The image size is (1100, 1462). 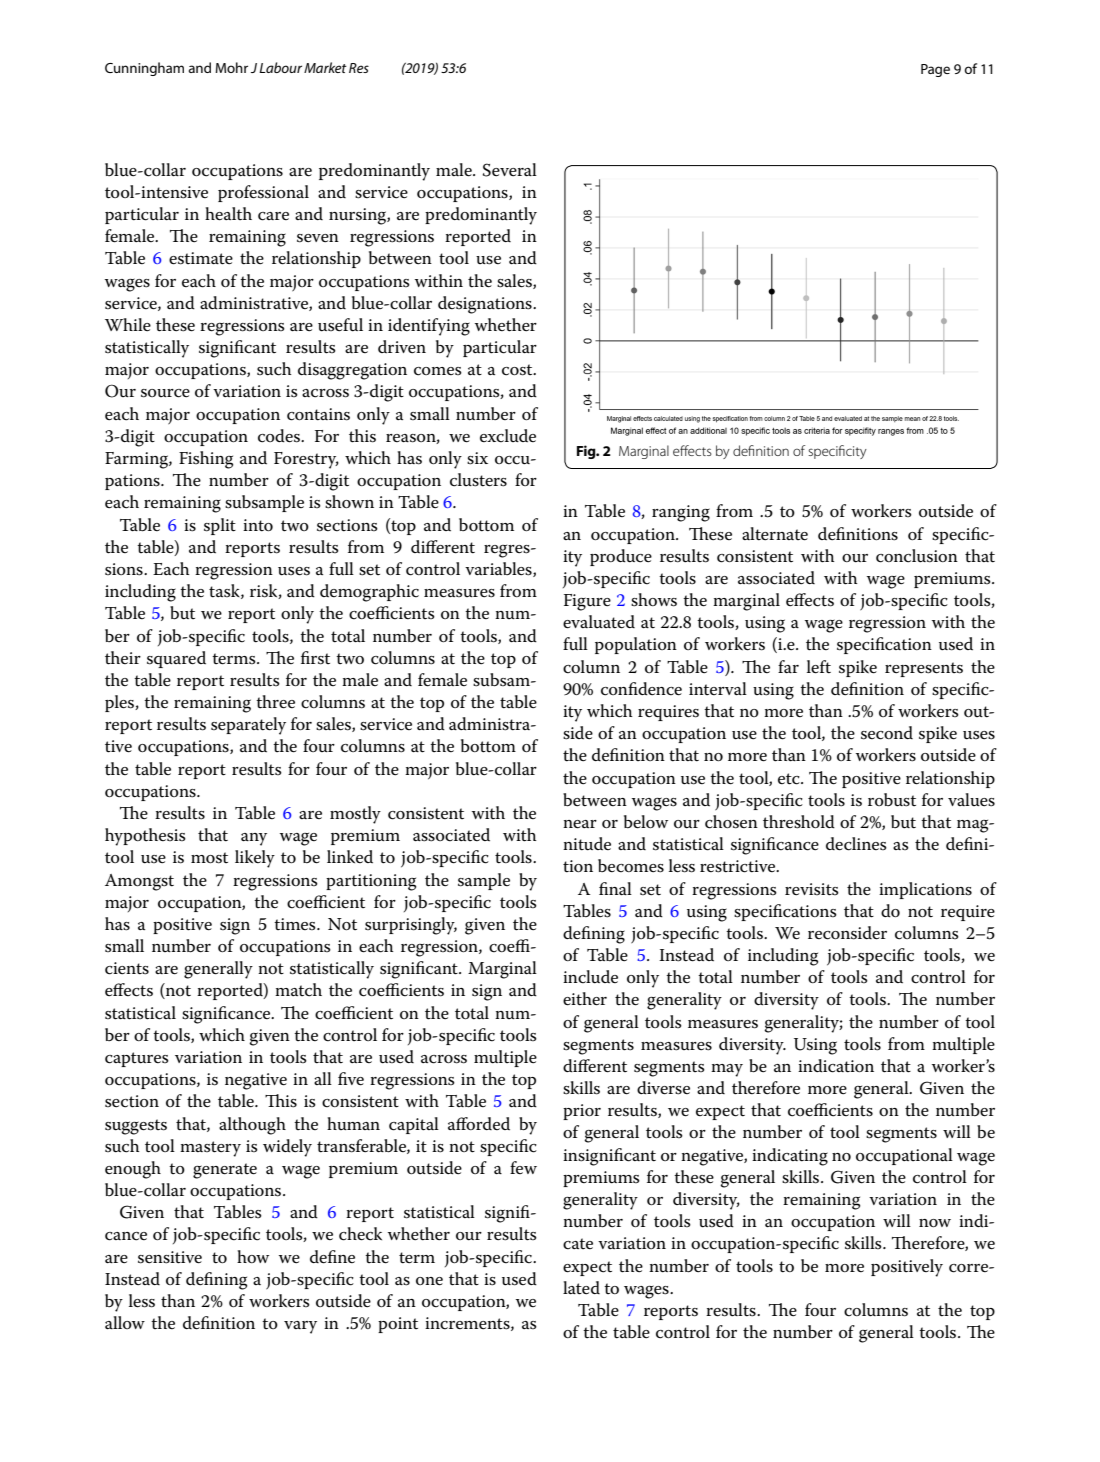 I want to click on evaluated, so click(x=599, y=622).
